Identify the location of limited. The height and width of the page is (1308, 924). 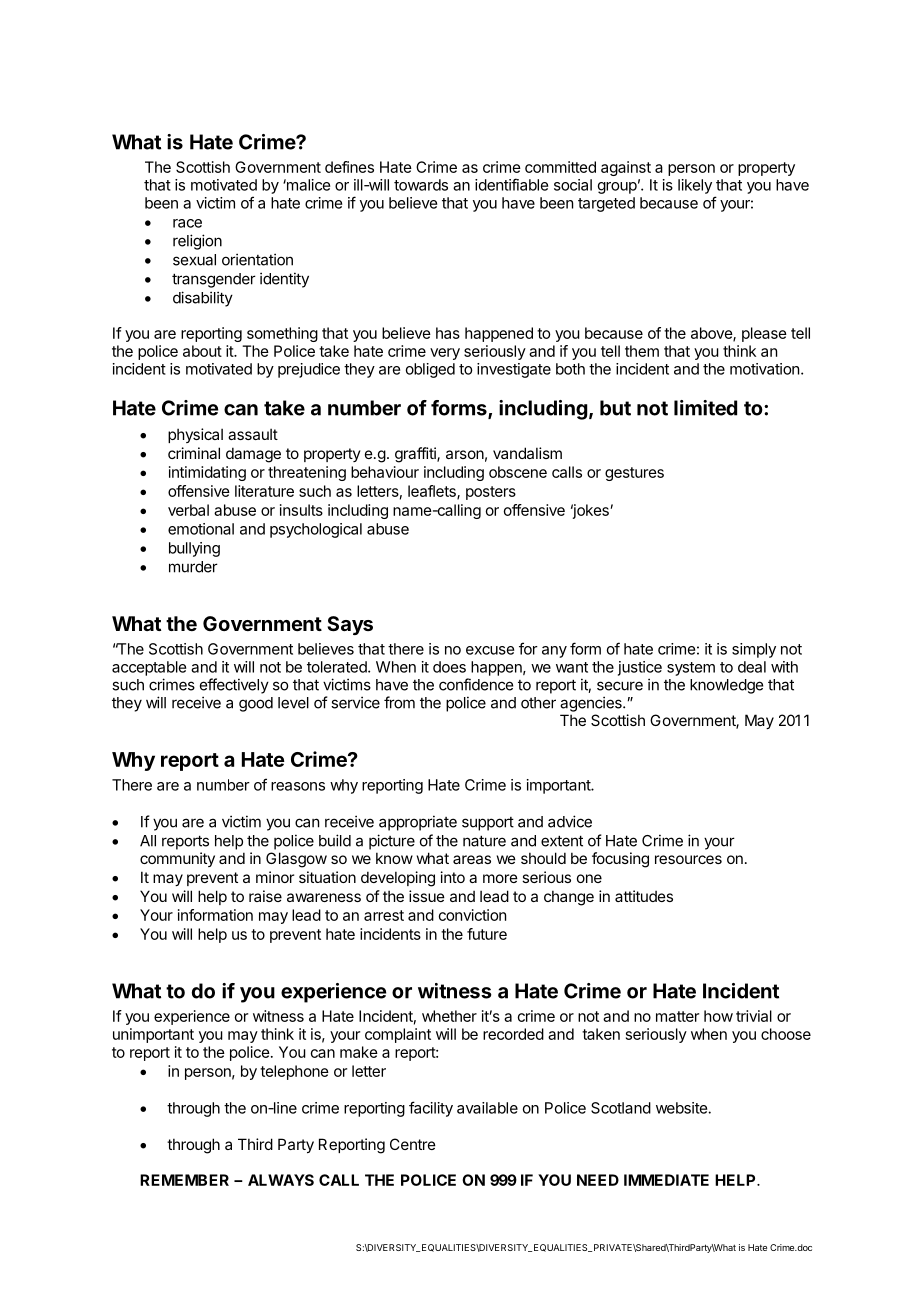
(705, 408).
